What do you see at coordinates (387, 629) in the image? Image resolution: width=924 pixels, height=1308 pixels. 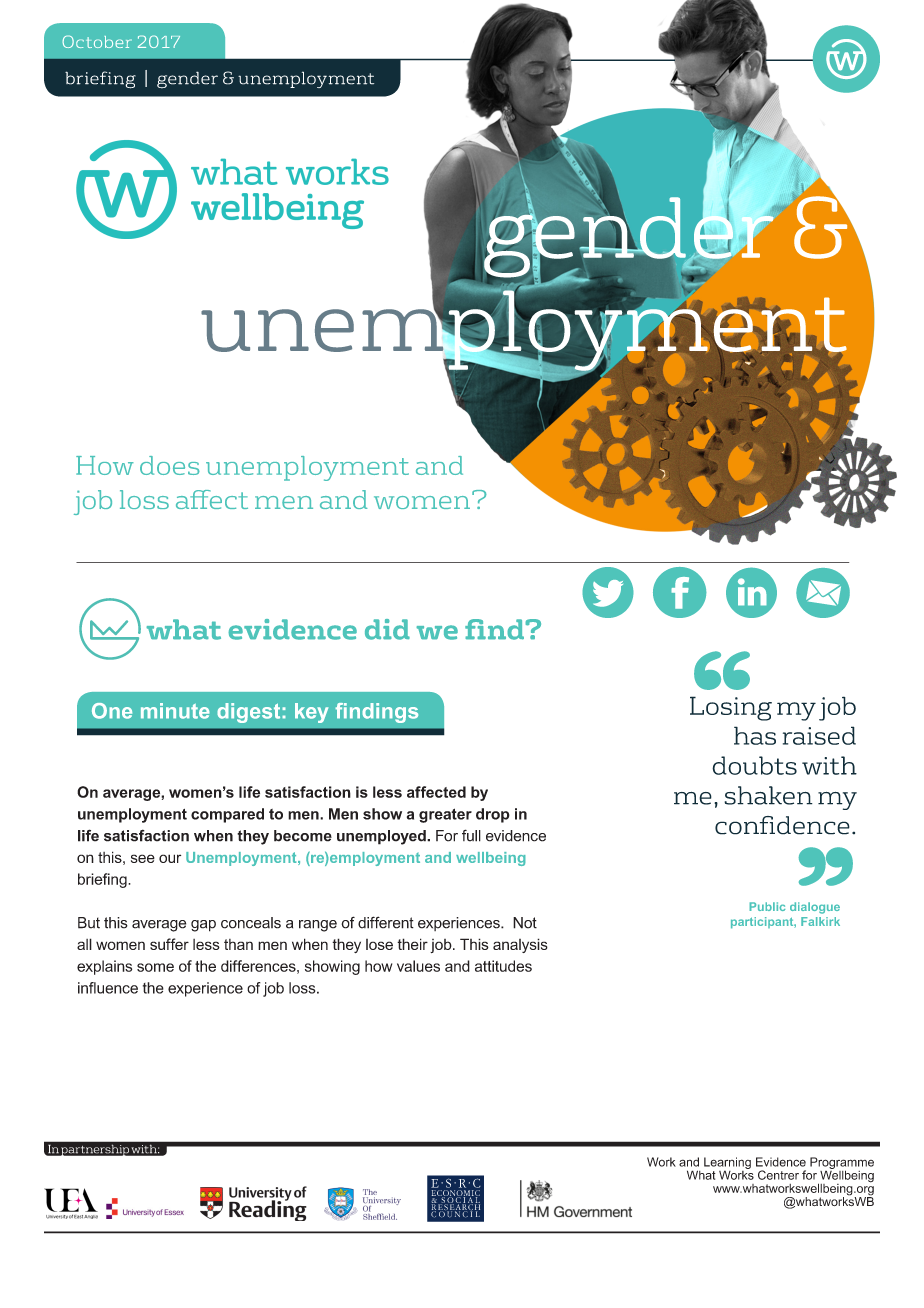 I see `did` at bounding box center [387, 629].
